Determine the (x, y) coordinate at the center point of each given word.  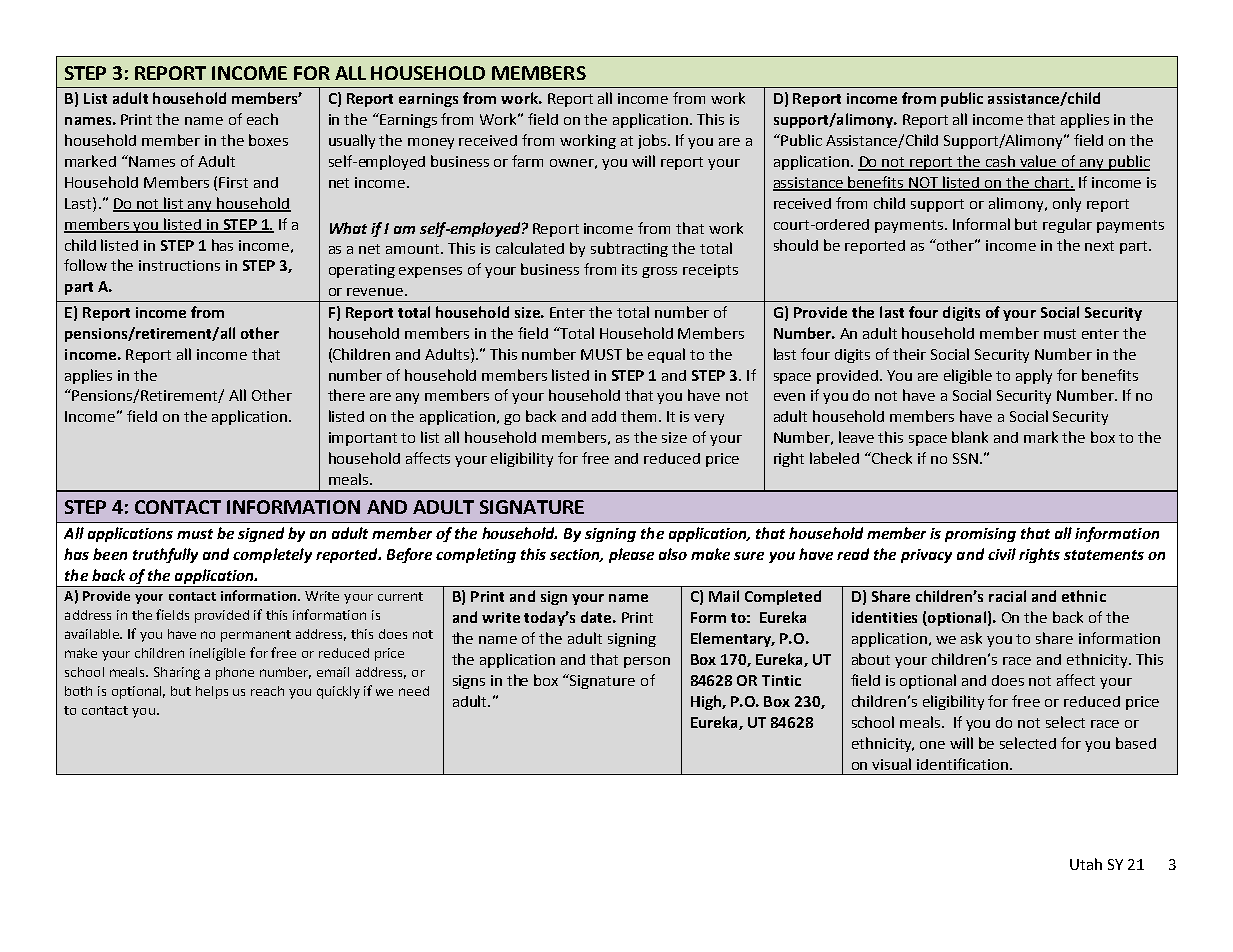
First (233, 182)
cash (1000, 162)
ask (971, 638)
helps (212, 692)
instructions (179, 265)
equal (666, 355)
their (909, 354)
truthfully (165, 555)
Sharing (177, 673)
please (631, 555)
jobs (653, 141)
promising (980, 535)
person (647, 662)
